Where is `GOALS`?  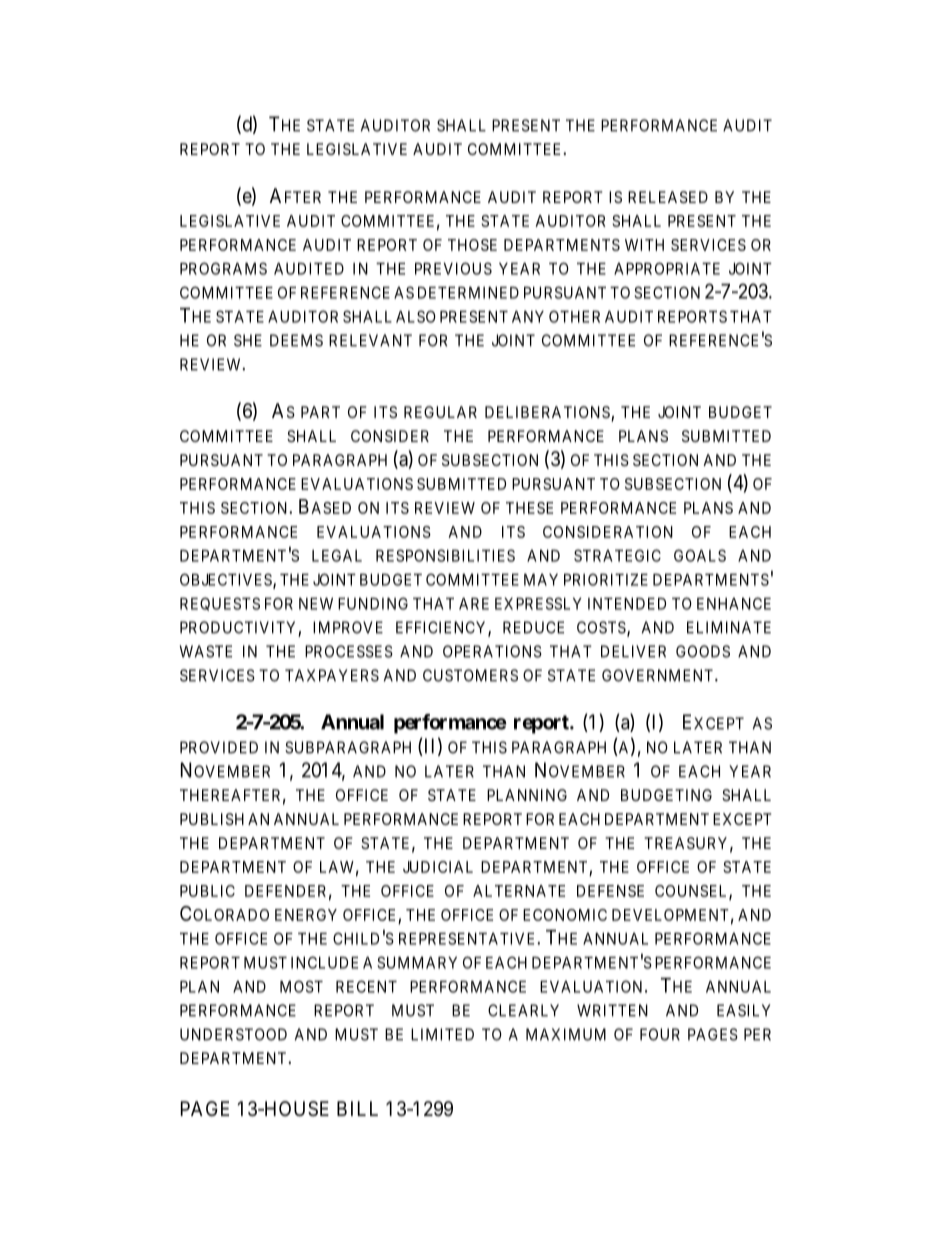 GOALS is located at coordinates (700, 555).
